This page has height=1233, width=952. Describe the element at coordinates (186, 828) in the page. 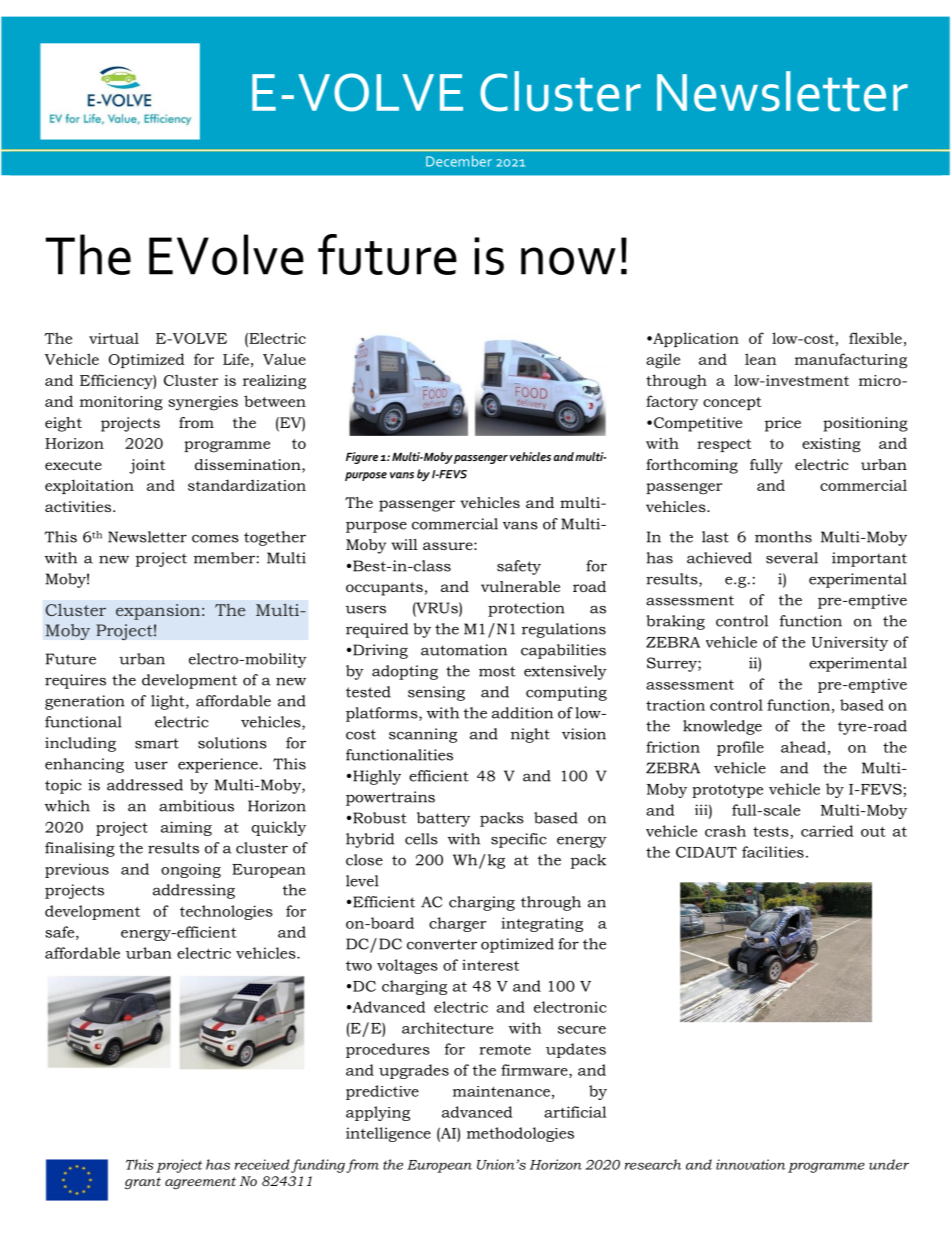

I see `aiming` at that location.
